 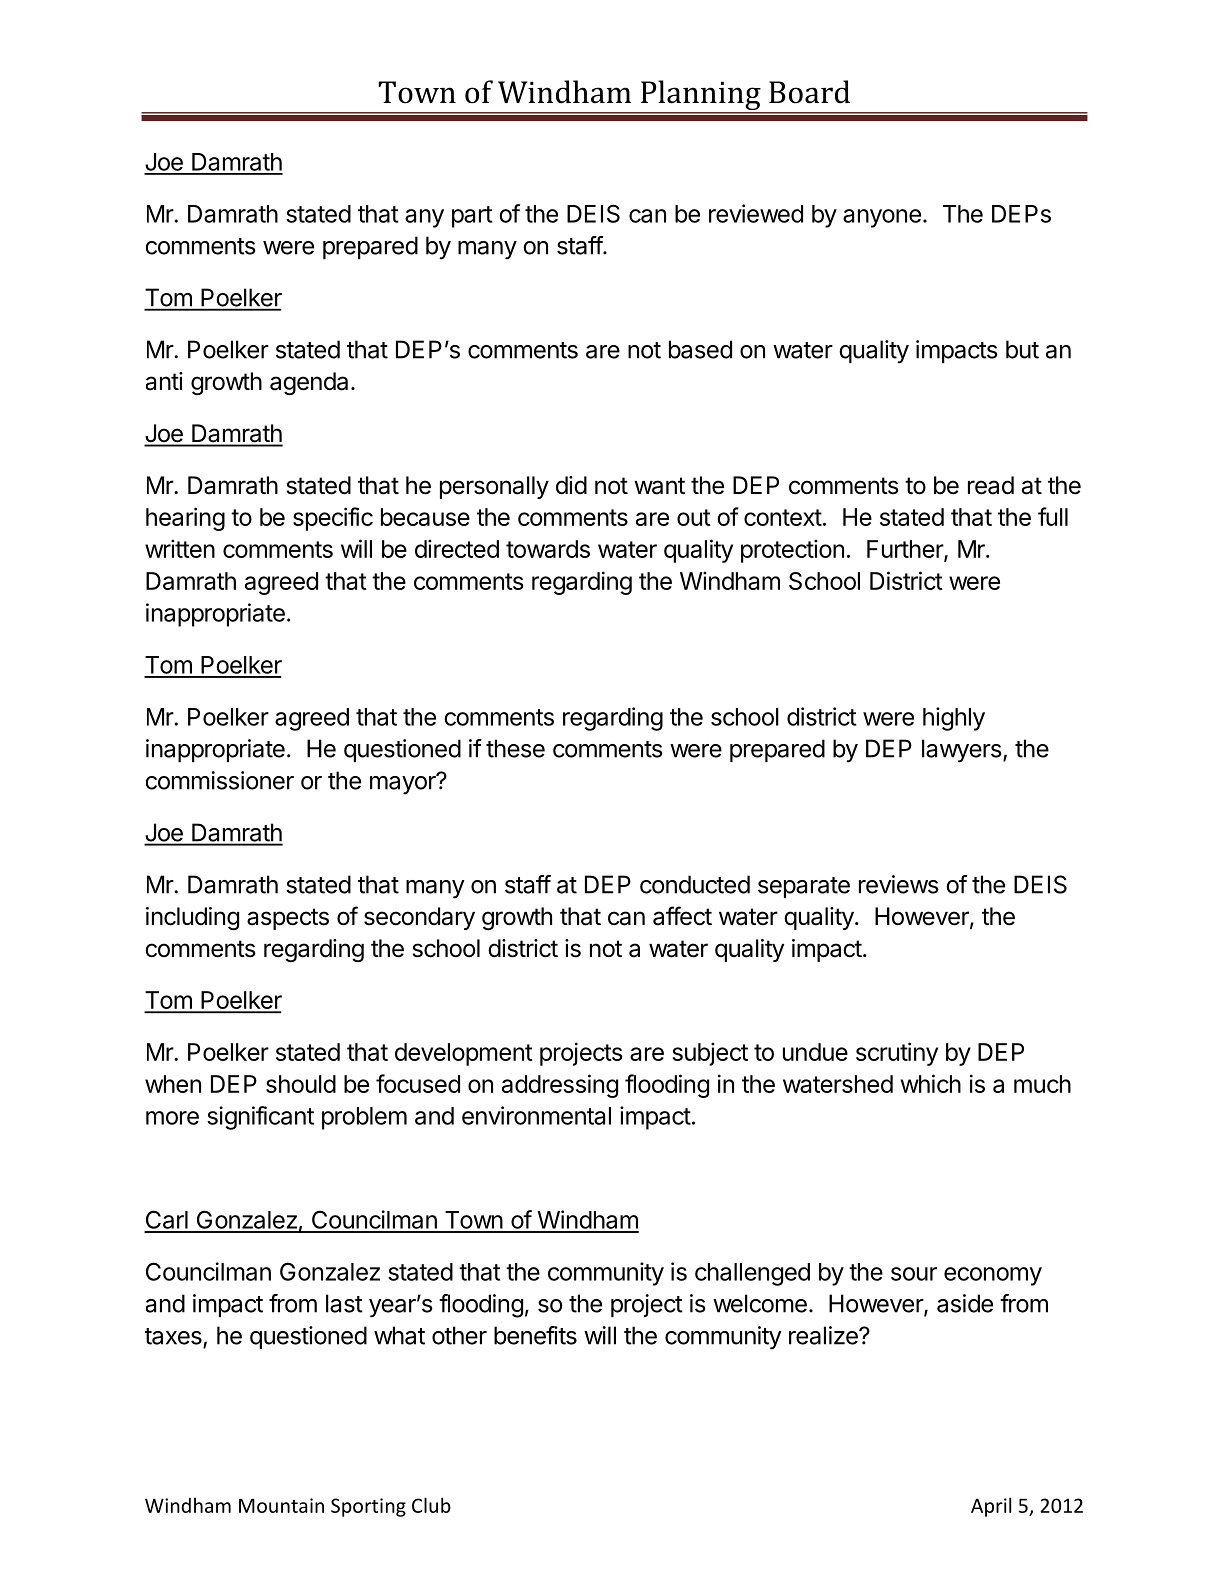 I want to click on addressing, so click(x=560, y=1086).
